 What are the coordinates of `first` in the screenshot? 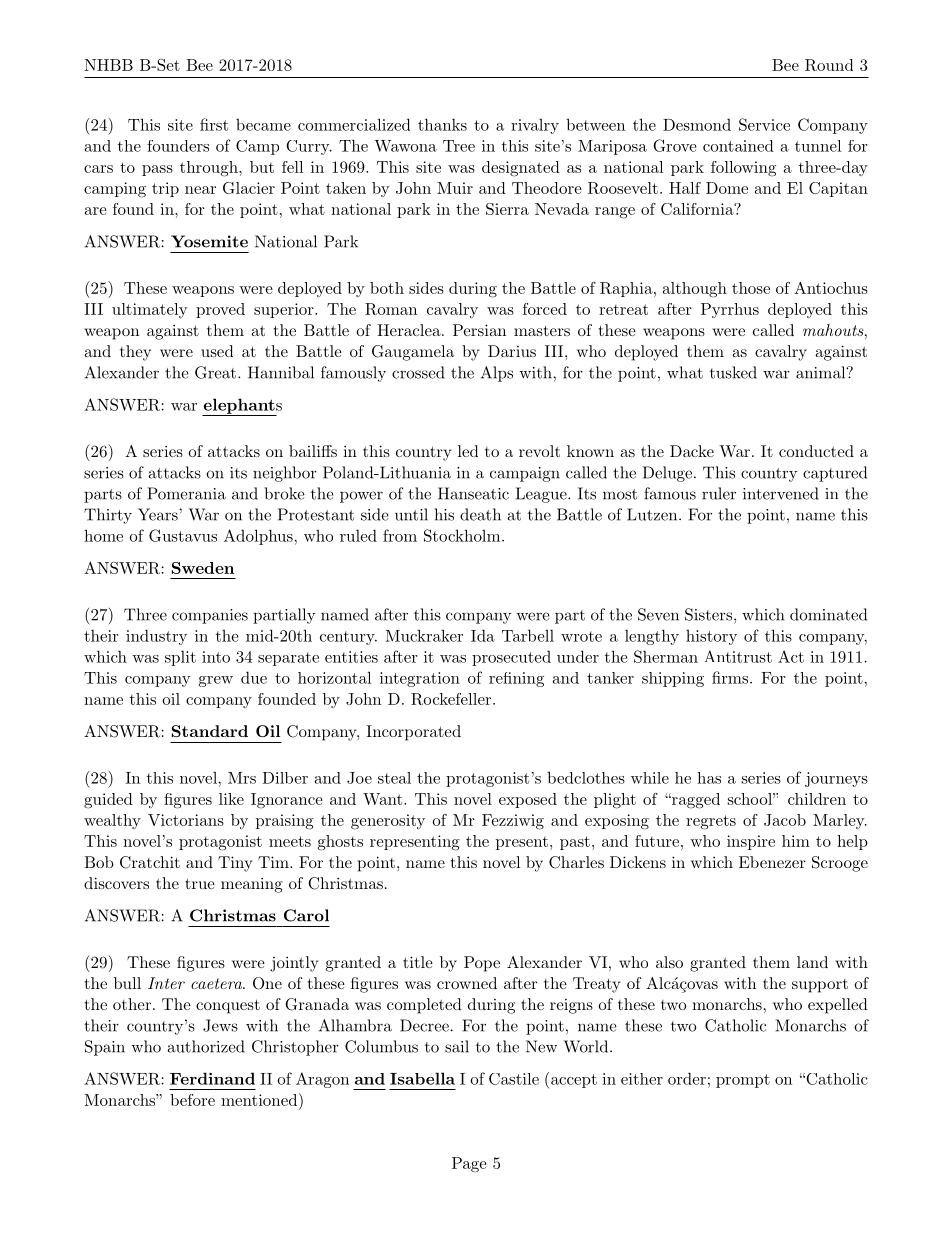 It's located at (214, 124).
